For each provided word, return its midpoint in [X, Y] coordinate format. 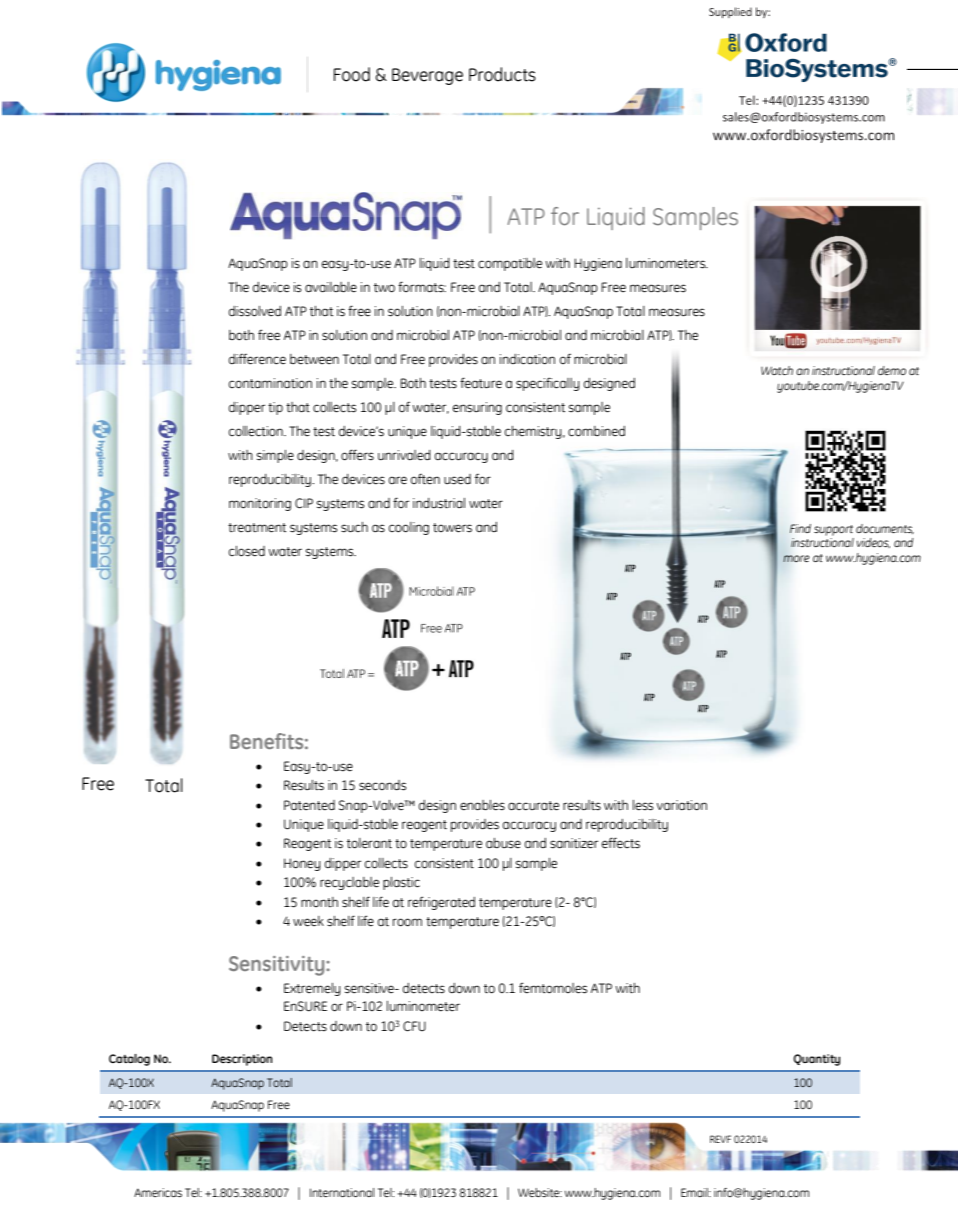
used [457, 479]
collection [257, 431]
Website [540, 1192]
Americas [158, 1192]
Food [352, 74]
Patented [309, 805]
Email [695, 1192]
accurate [533, 806]
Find [800, 528]
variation [682, 805]
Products [502, 74]
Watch [777, 370]
